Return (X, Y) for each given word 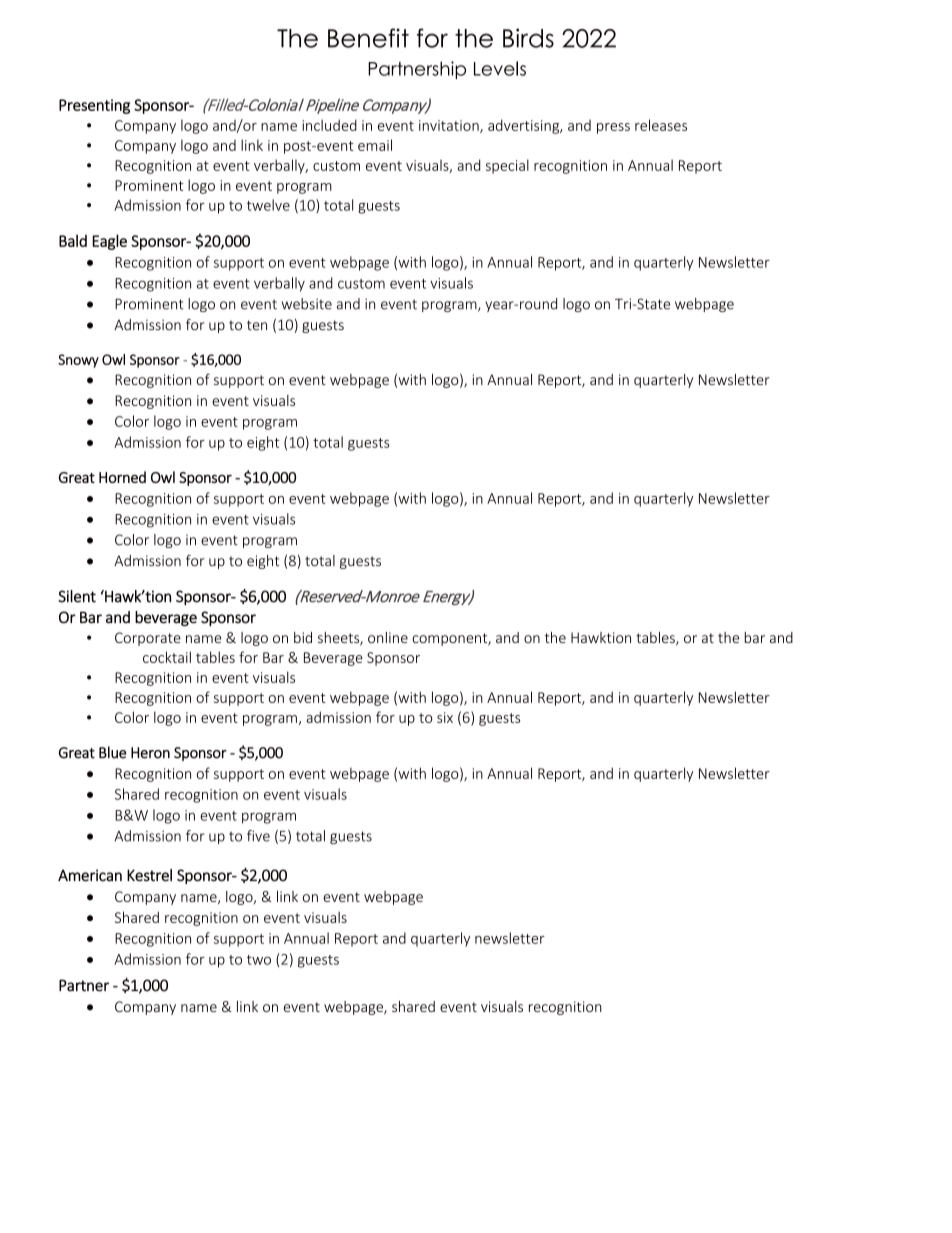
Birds (528, 38)
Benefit (368, 38)
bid (303, 637)
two (259, 960)
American (90, 875)
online (388, 637)
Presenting (94, 106)
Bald (73, 240)
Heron (150, 753)
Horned (122, 477)
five (258, 836)
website (307, 304)
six (445, 717)
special (507, 166)
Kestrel (149, 875)
